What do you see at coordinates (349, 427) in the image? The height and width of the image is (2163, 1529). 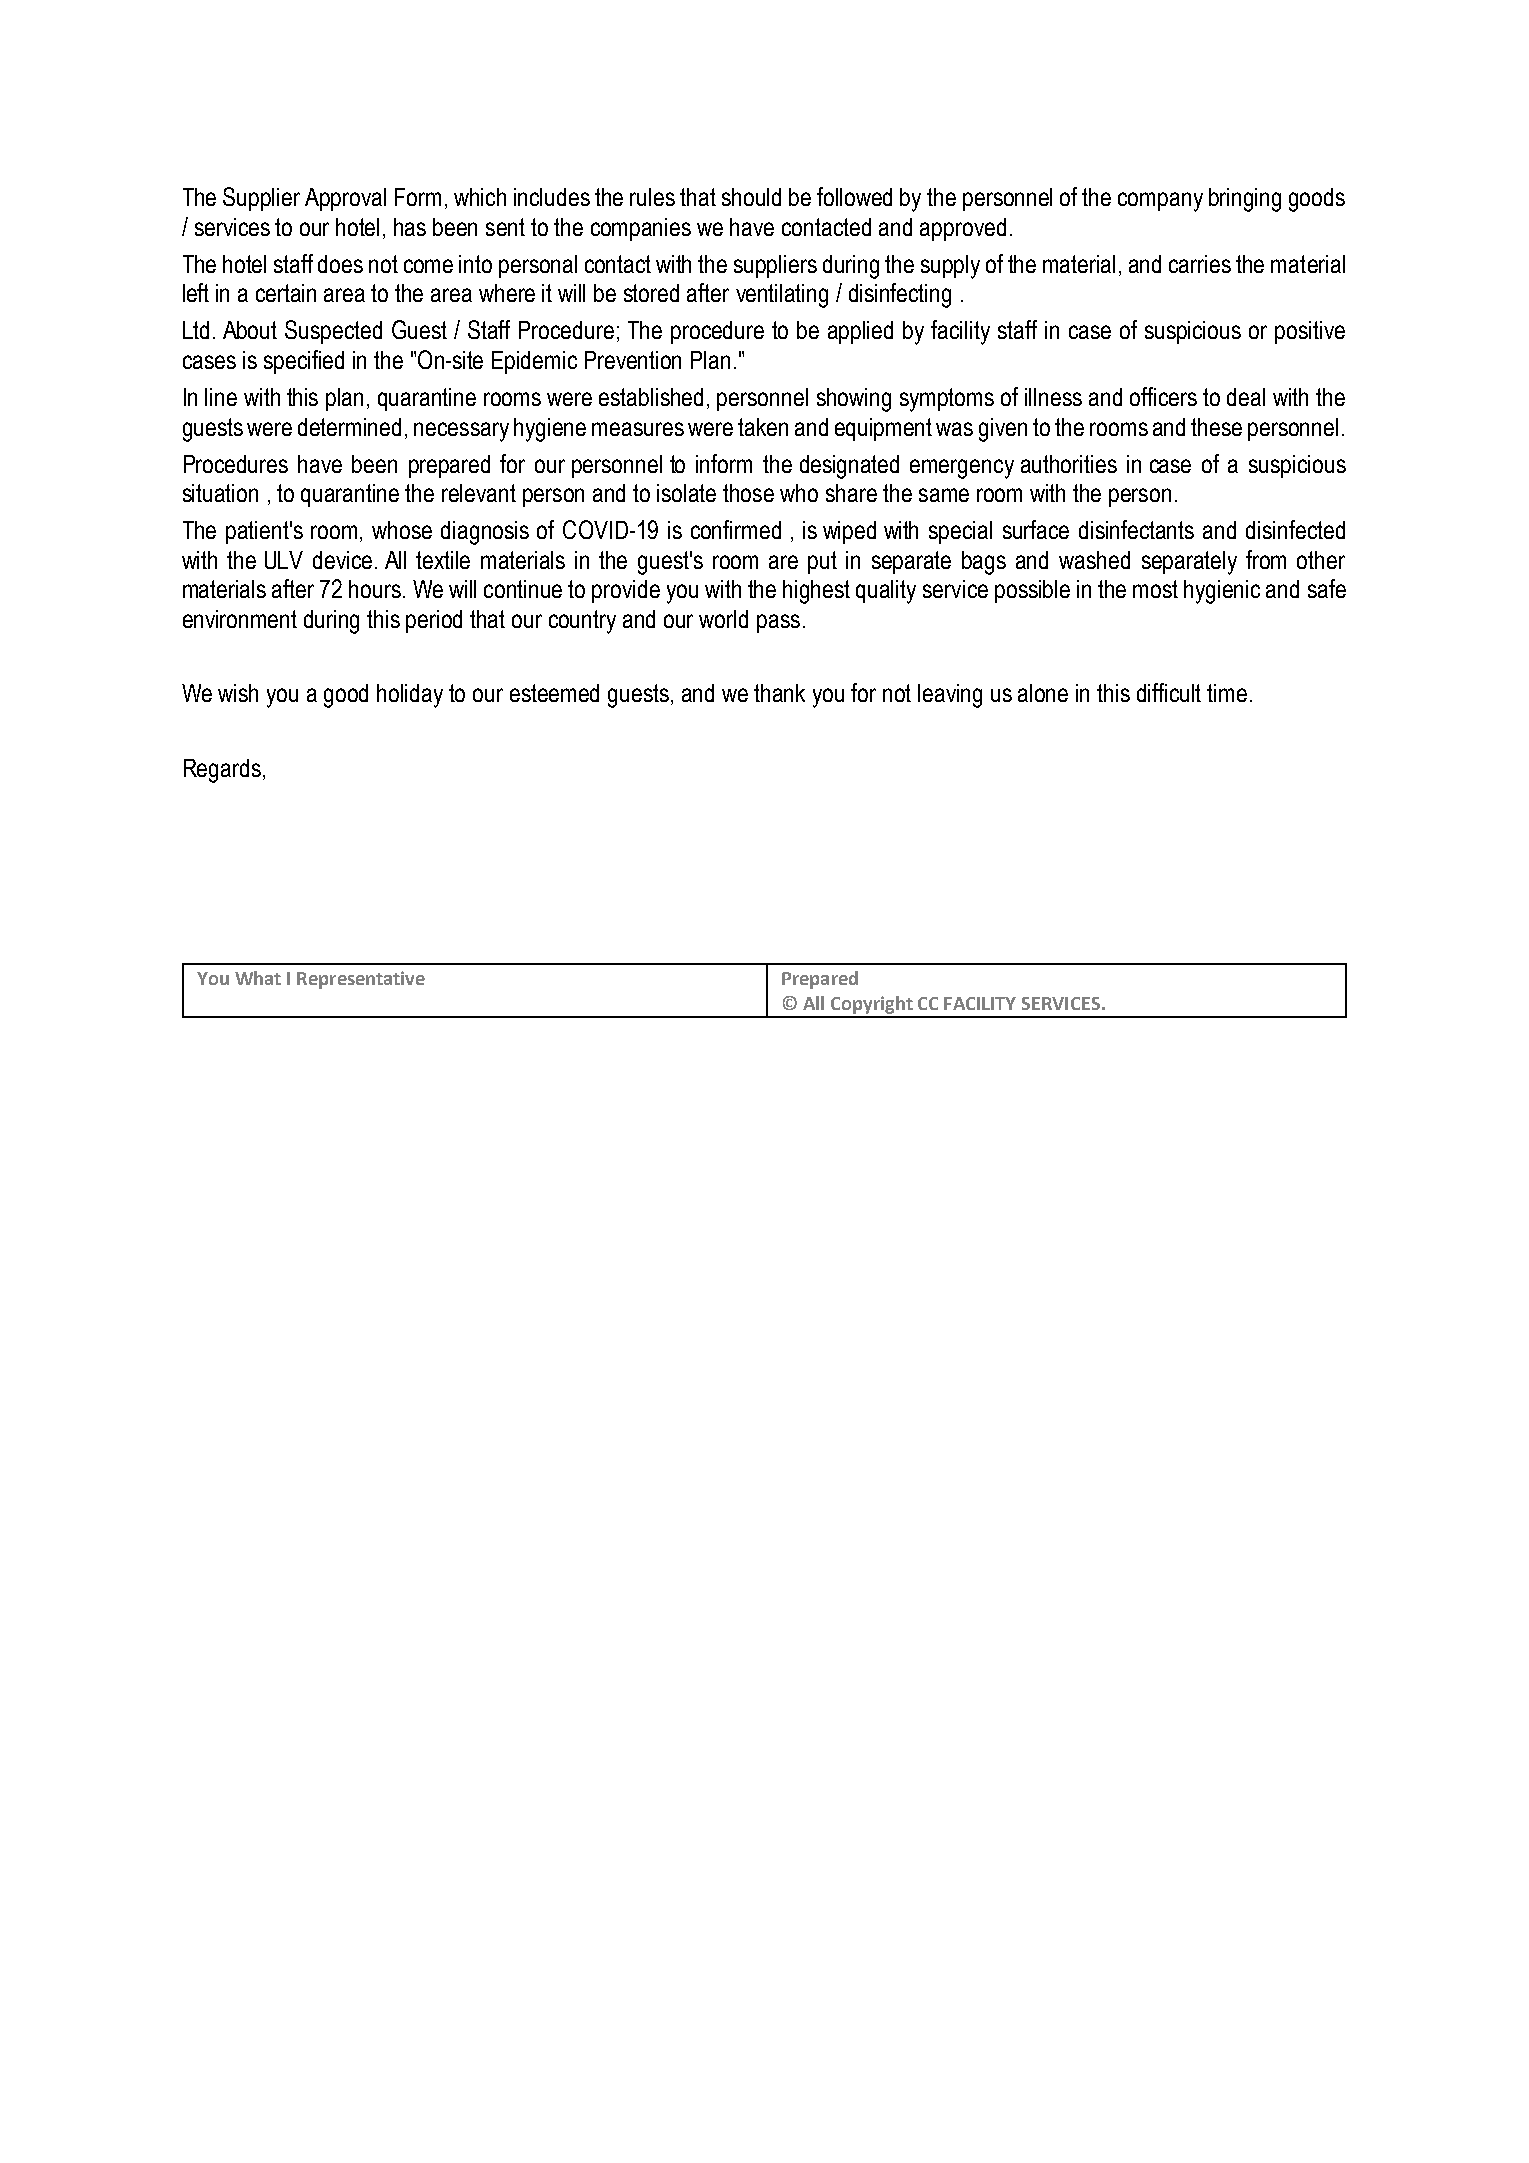 I see `determined` at bounding box center [349, 427].
